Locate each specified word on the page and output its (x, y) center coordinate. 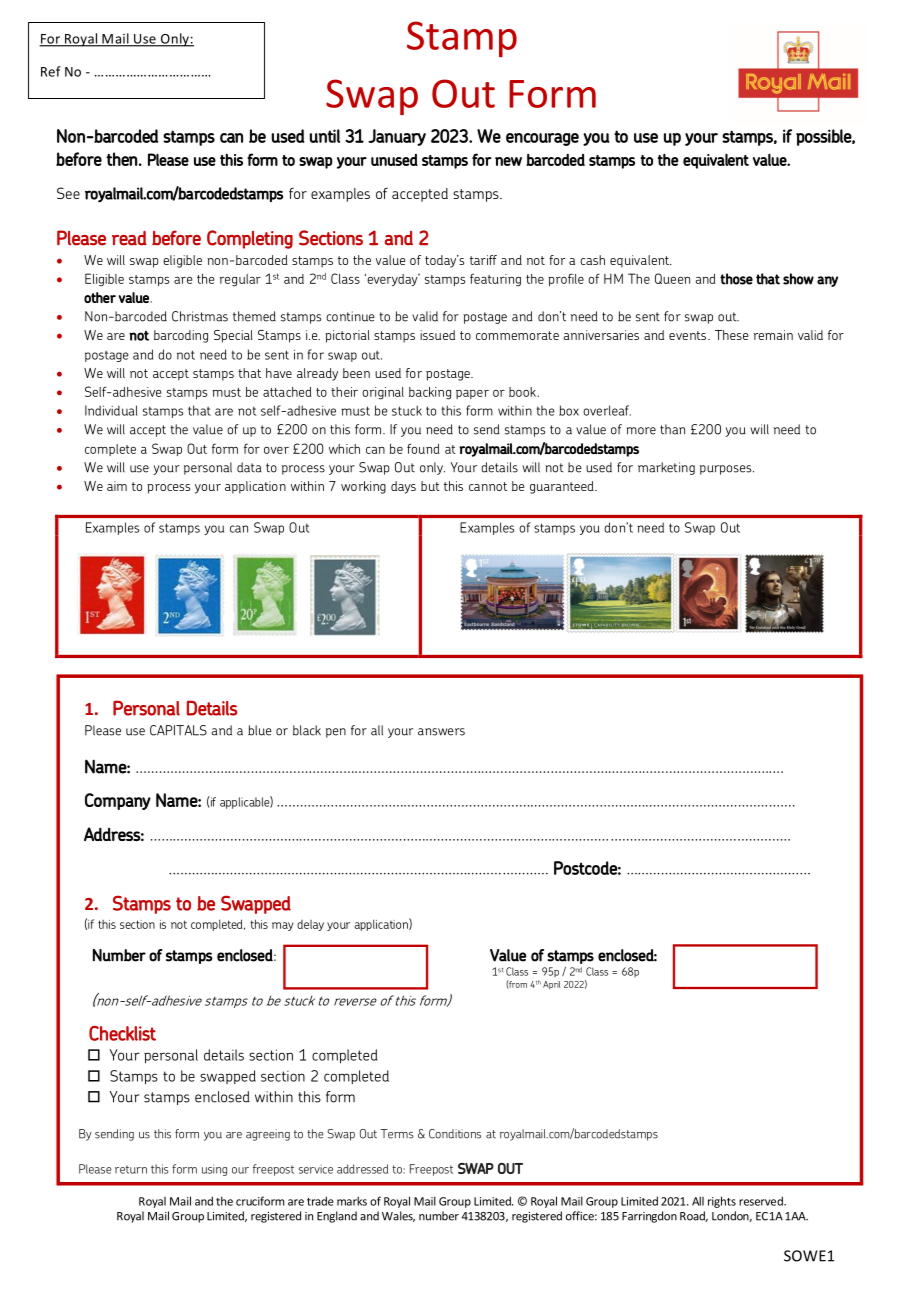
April (552, 985)
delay (310, 925)
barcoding (181, 336)
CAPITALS (178, 730)
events (687, 335)
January (397, 137)
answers (441, 732)
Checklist (122, 1033)
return (131, 1169)
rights (722, 1202)
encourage (542, 139)
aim (117, 486)
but (430, 486)
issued (437, 335)
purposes (727, 470)
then (121, 159)
